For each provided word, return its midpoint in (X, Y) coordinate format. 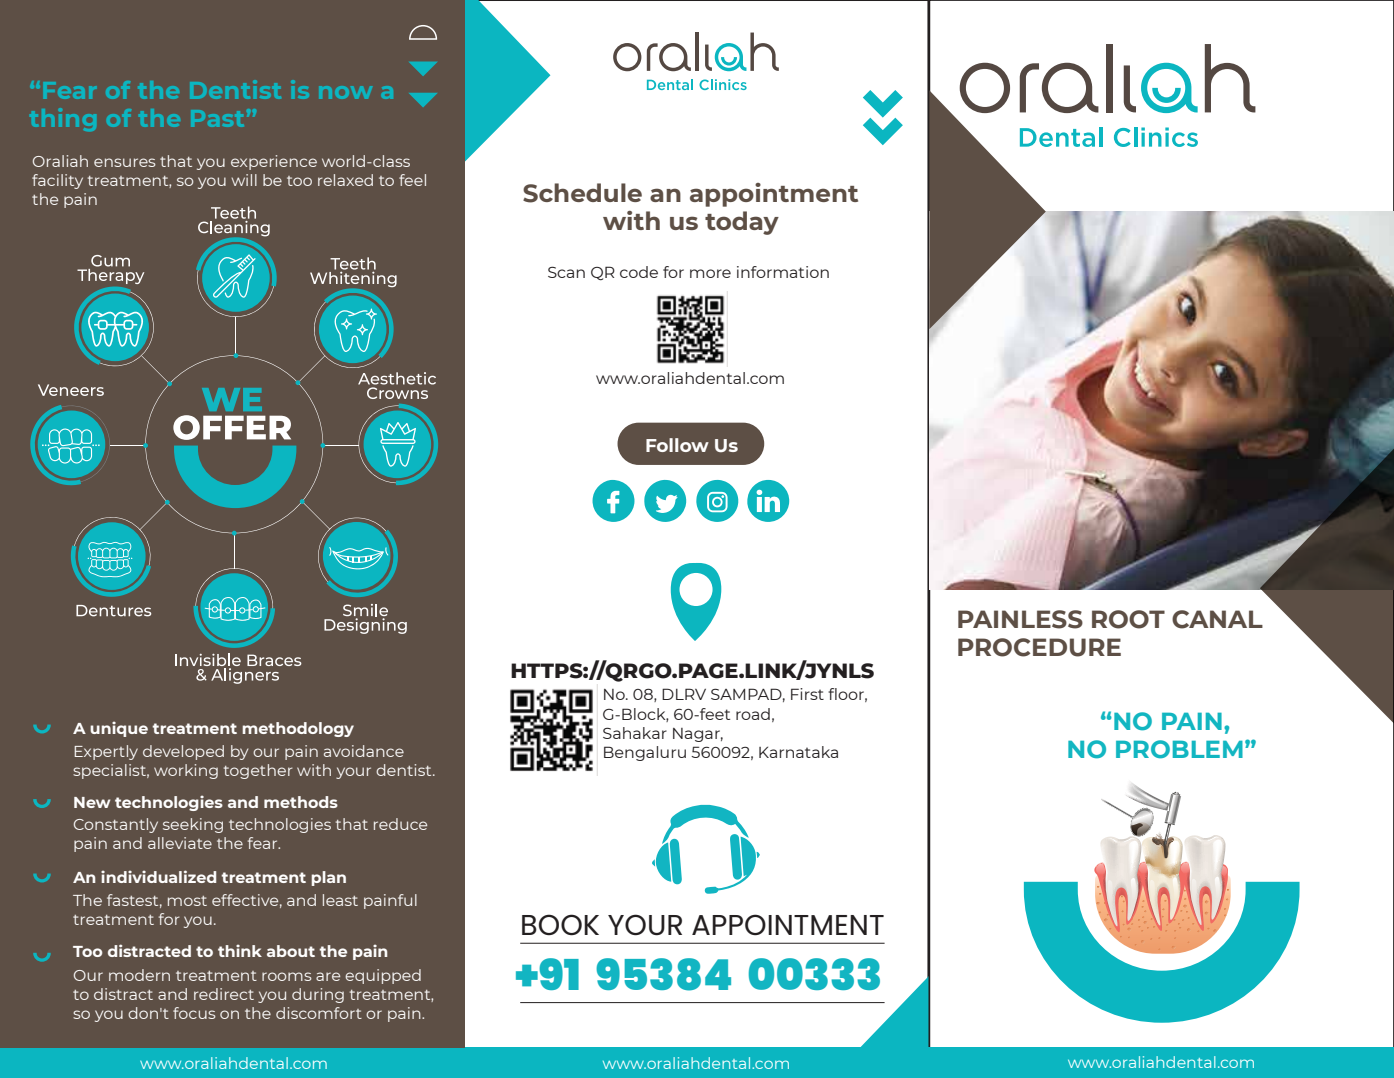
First (807, 694)
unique (119, 729)
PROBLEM (1179, 749)
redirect (224, 994)
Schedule (582, 193)
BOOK (560, 924)
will (244, 180)
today (742, 223)
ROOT (1128, 619)
